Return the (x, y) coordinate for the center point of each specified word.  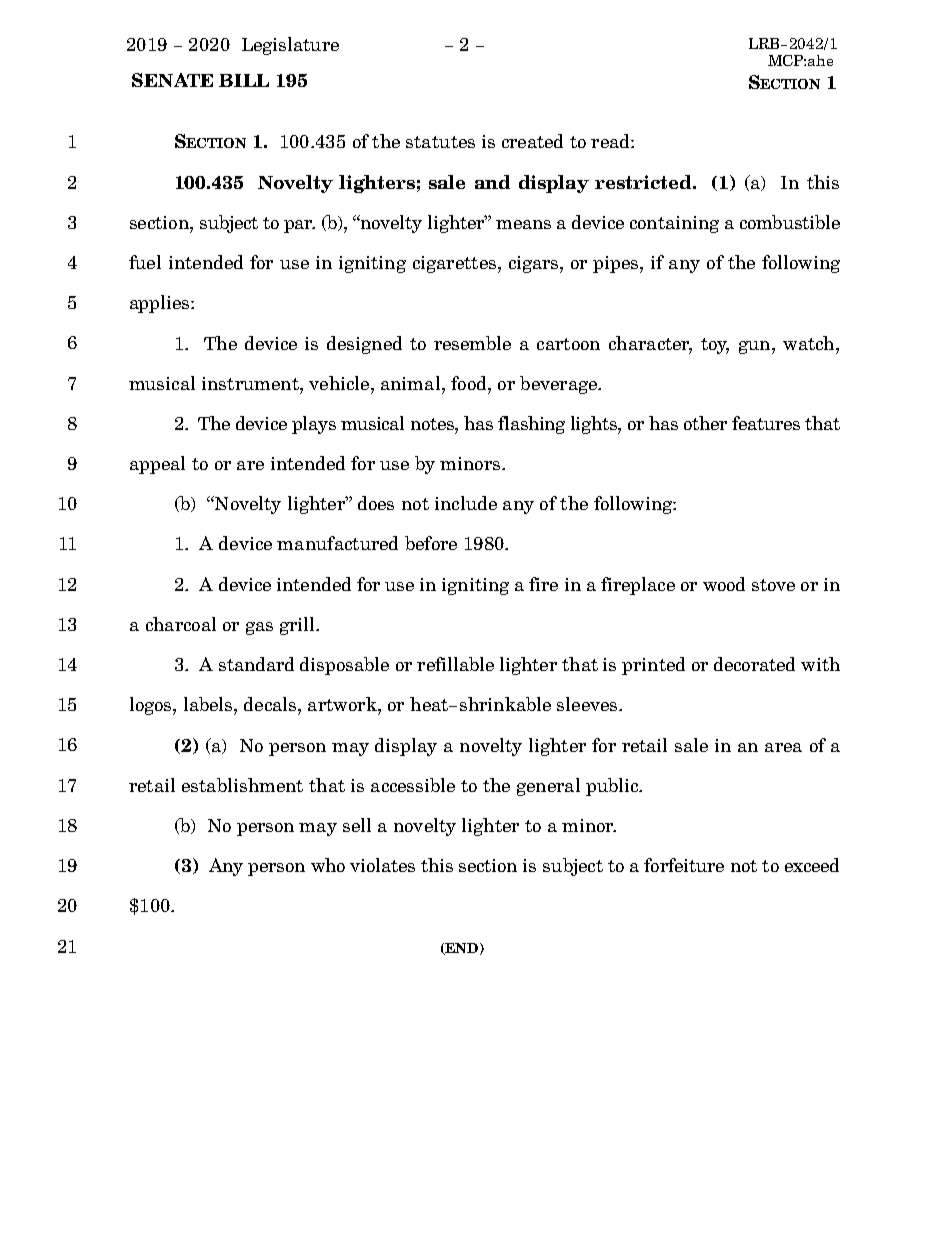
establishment (242, 785)
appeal (157, 465)
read (611, 141)
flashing (531, 425)
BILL (244, 80)
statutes (440, 142)
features (766, 423)
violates (382, 865)
